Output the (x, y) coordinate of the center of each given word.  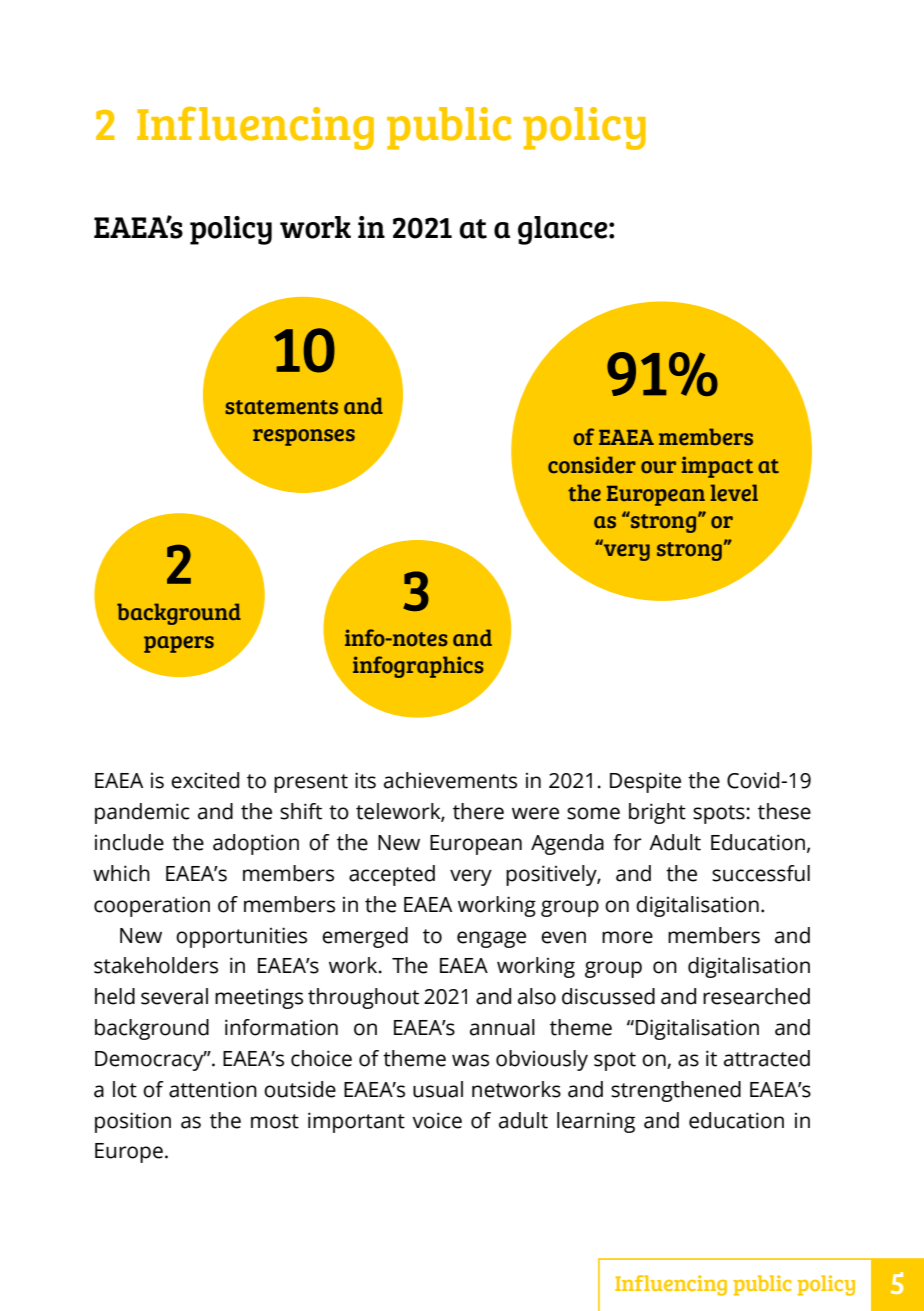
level (734, 492)
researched (756, 996)
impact (717, 467)
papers (179, 644)
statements (281, 407)
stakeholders (156, 965)
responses (304, 437)
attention (213, 1089)
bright (657, 813)
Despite (645, 782)
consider (592, 465)
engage (491, 939)
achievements (450, 780)
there (478, 811)
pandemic (142, 813)
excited (205, 780)
